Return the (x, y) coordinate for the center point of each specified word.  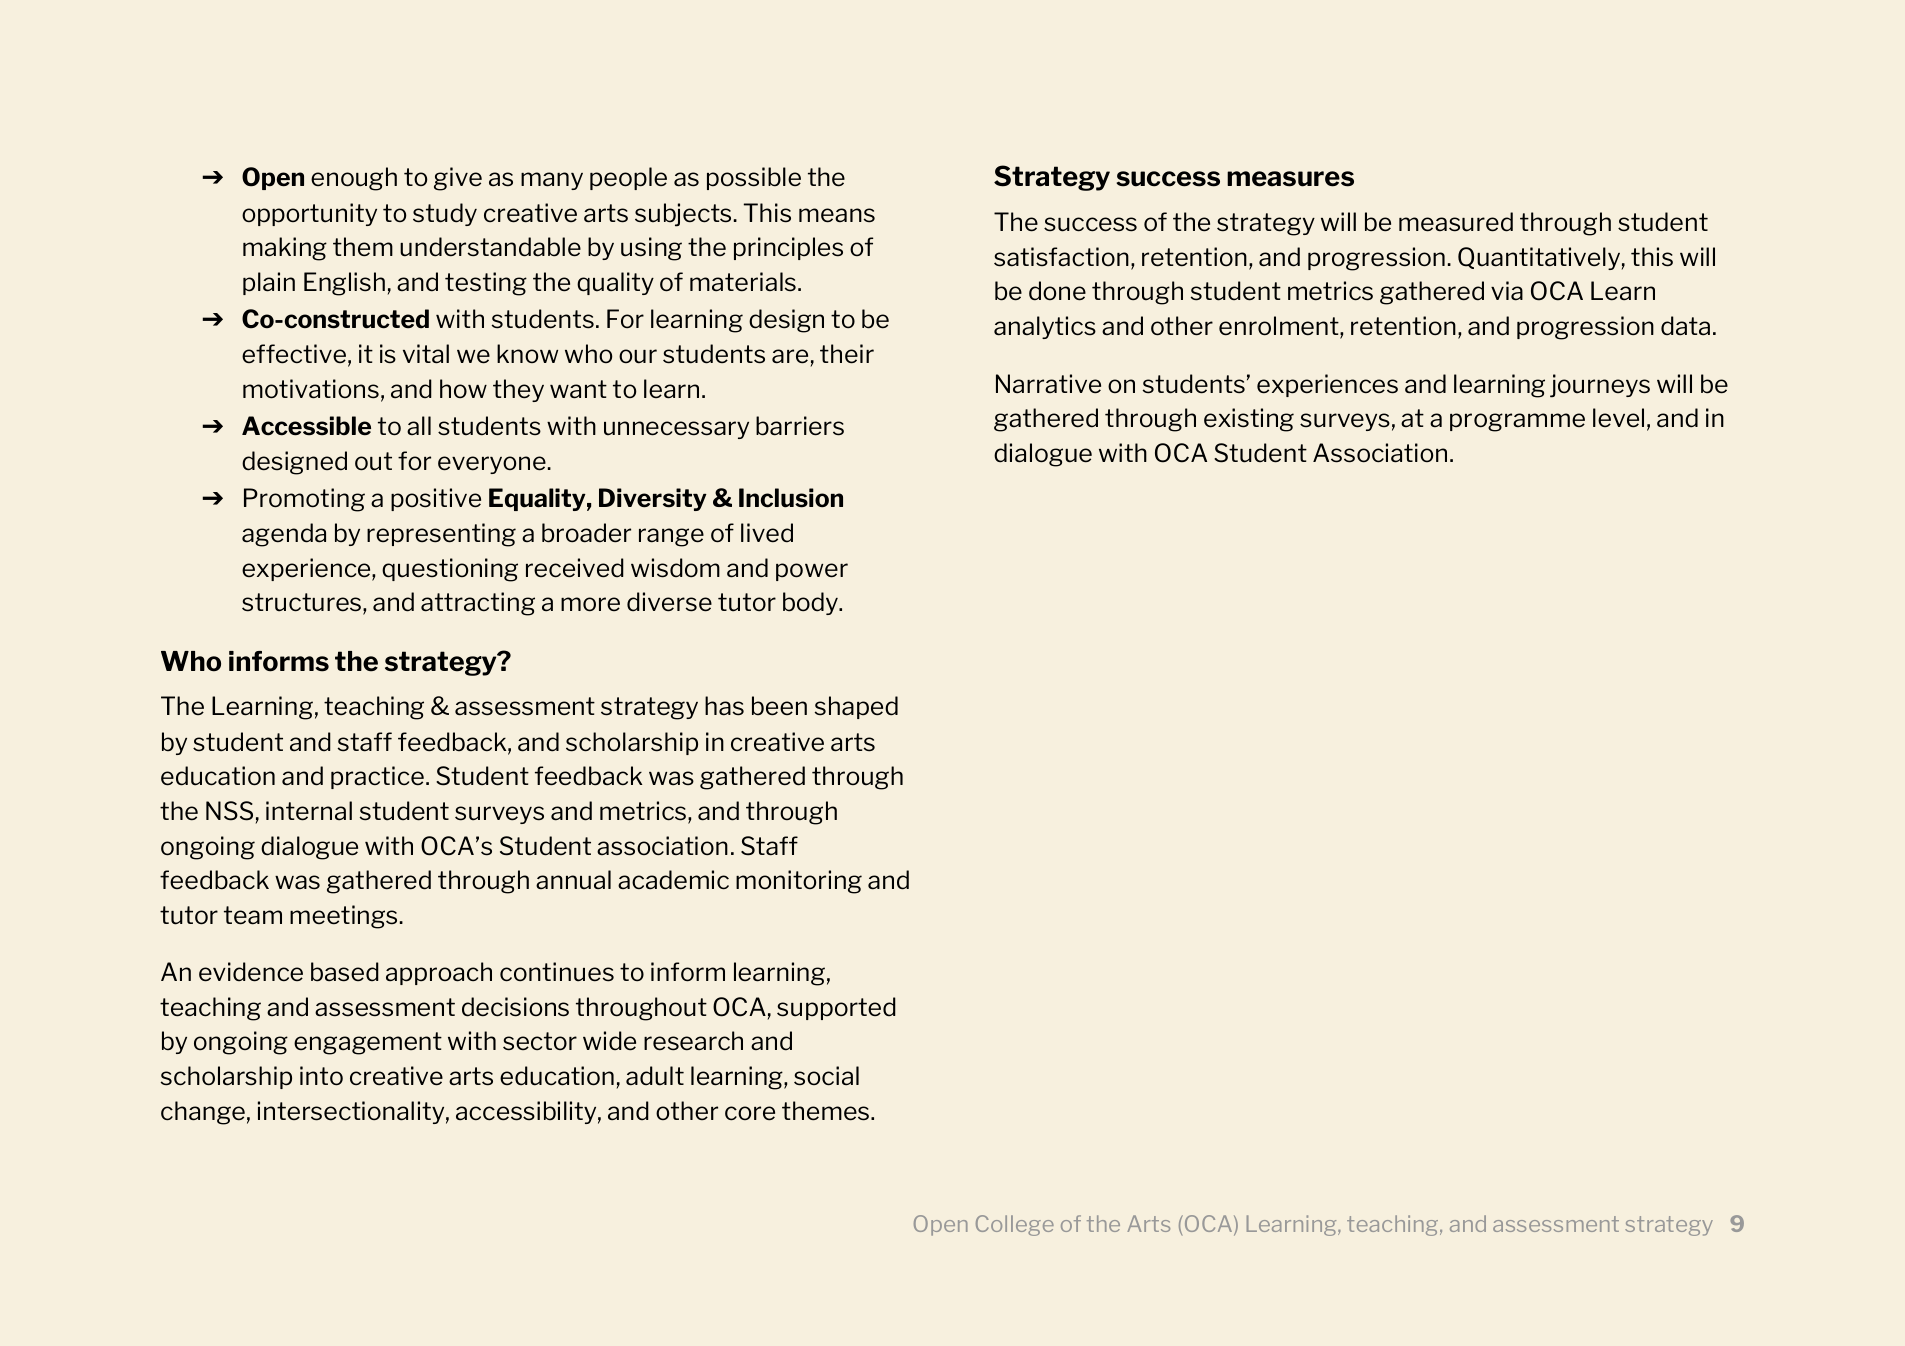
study (445, 214)
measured (1456, 222)
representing (441, 535)
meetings (345, 917)
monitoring (799, 882)
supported (836, 1008)
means (837, 215)
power (812, 572)
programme (1517, 422)
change (203, 1113)
